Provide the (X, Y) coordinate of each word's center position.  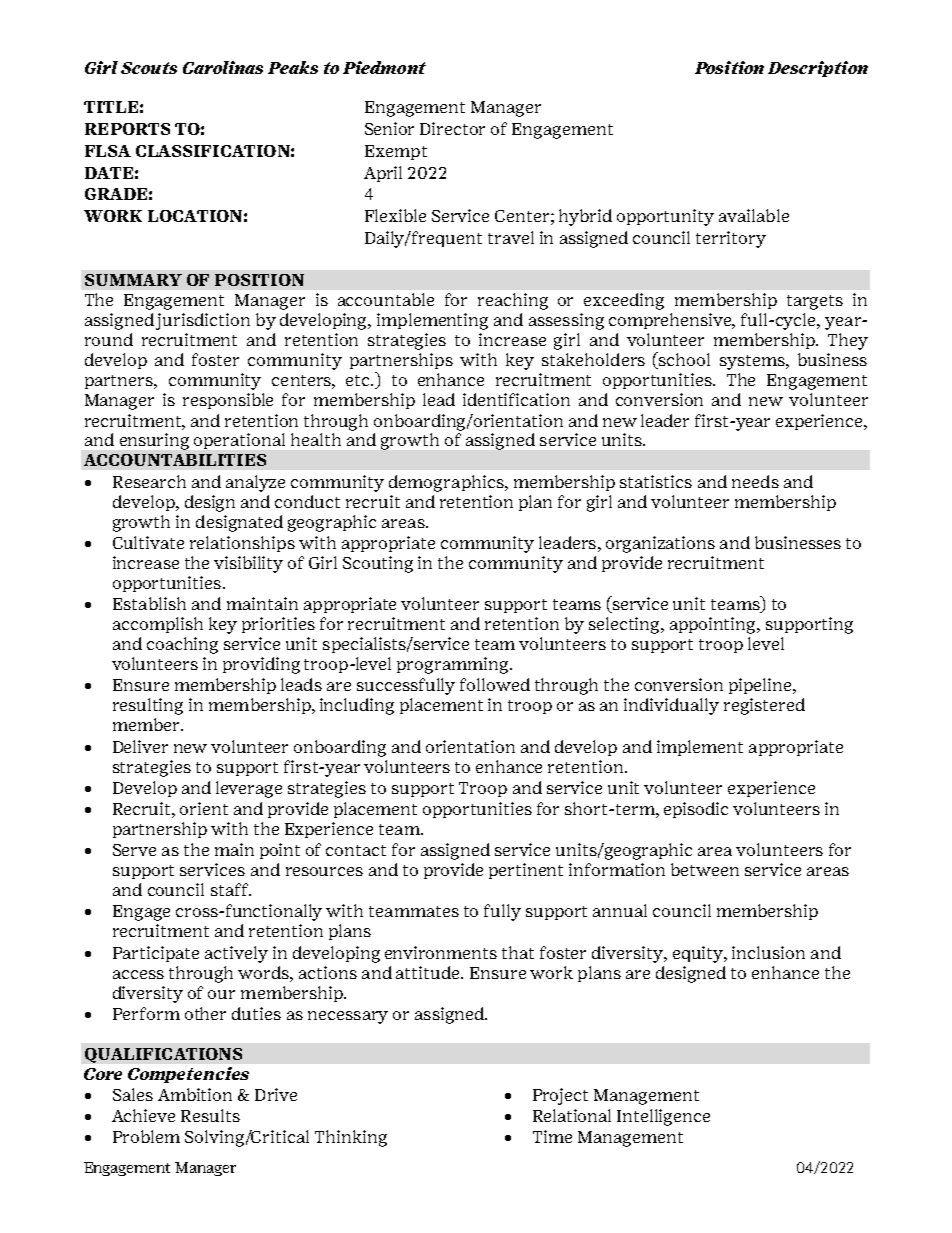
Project (560, 1096)
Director (452, 128)
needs (755, 481)
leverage (249, 789)
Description (818, 69)
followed (495, 684)
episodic (696, 810)
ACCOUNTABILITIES (175, 460)
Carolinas (223, 67)
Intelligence (663, 1117)
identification (516, 399)
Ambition (195, 1094)
